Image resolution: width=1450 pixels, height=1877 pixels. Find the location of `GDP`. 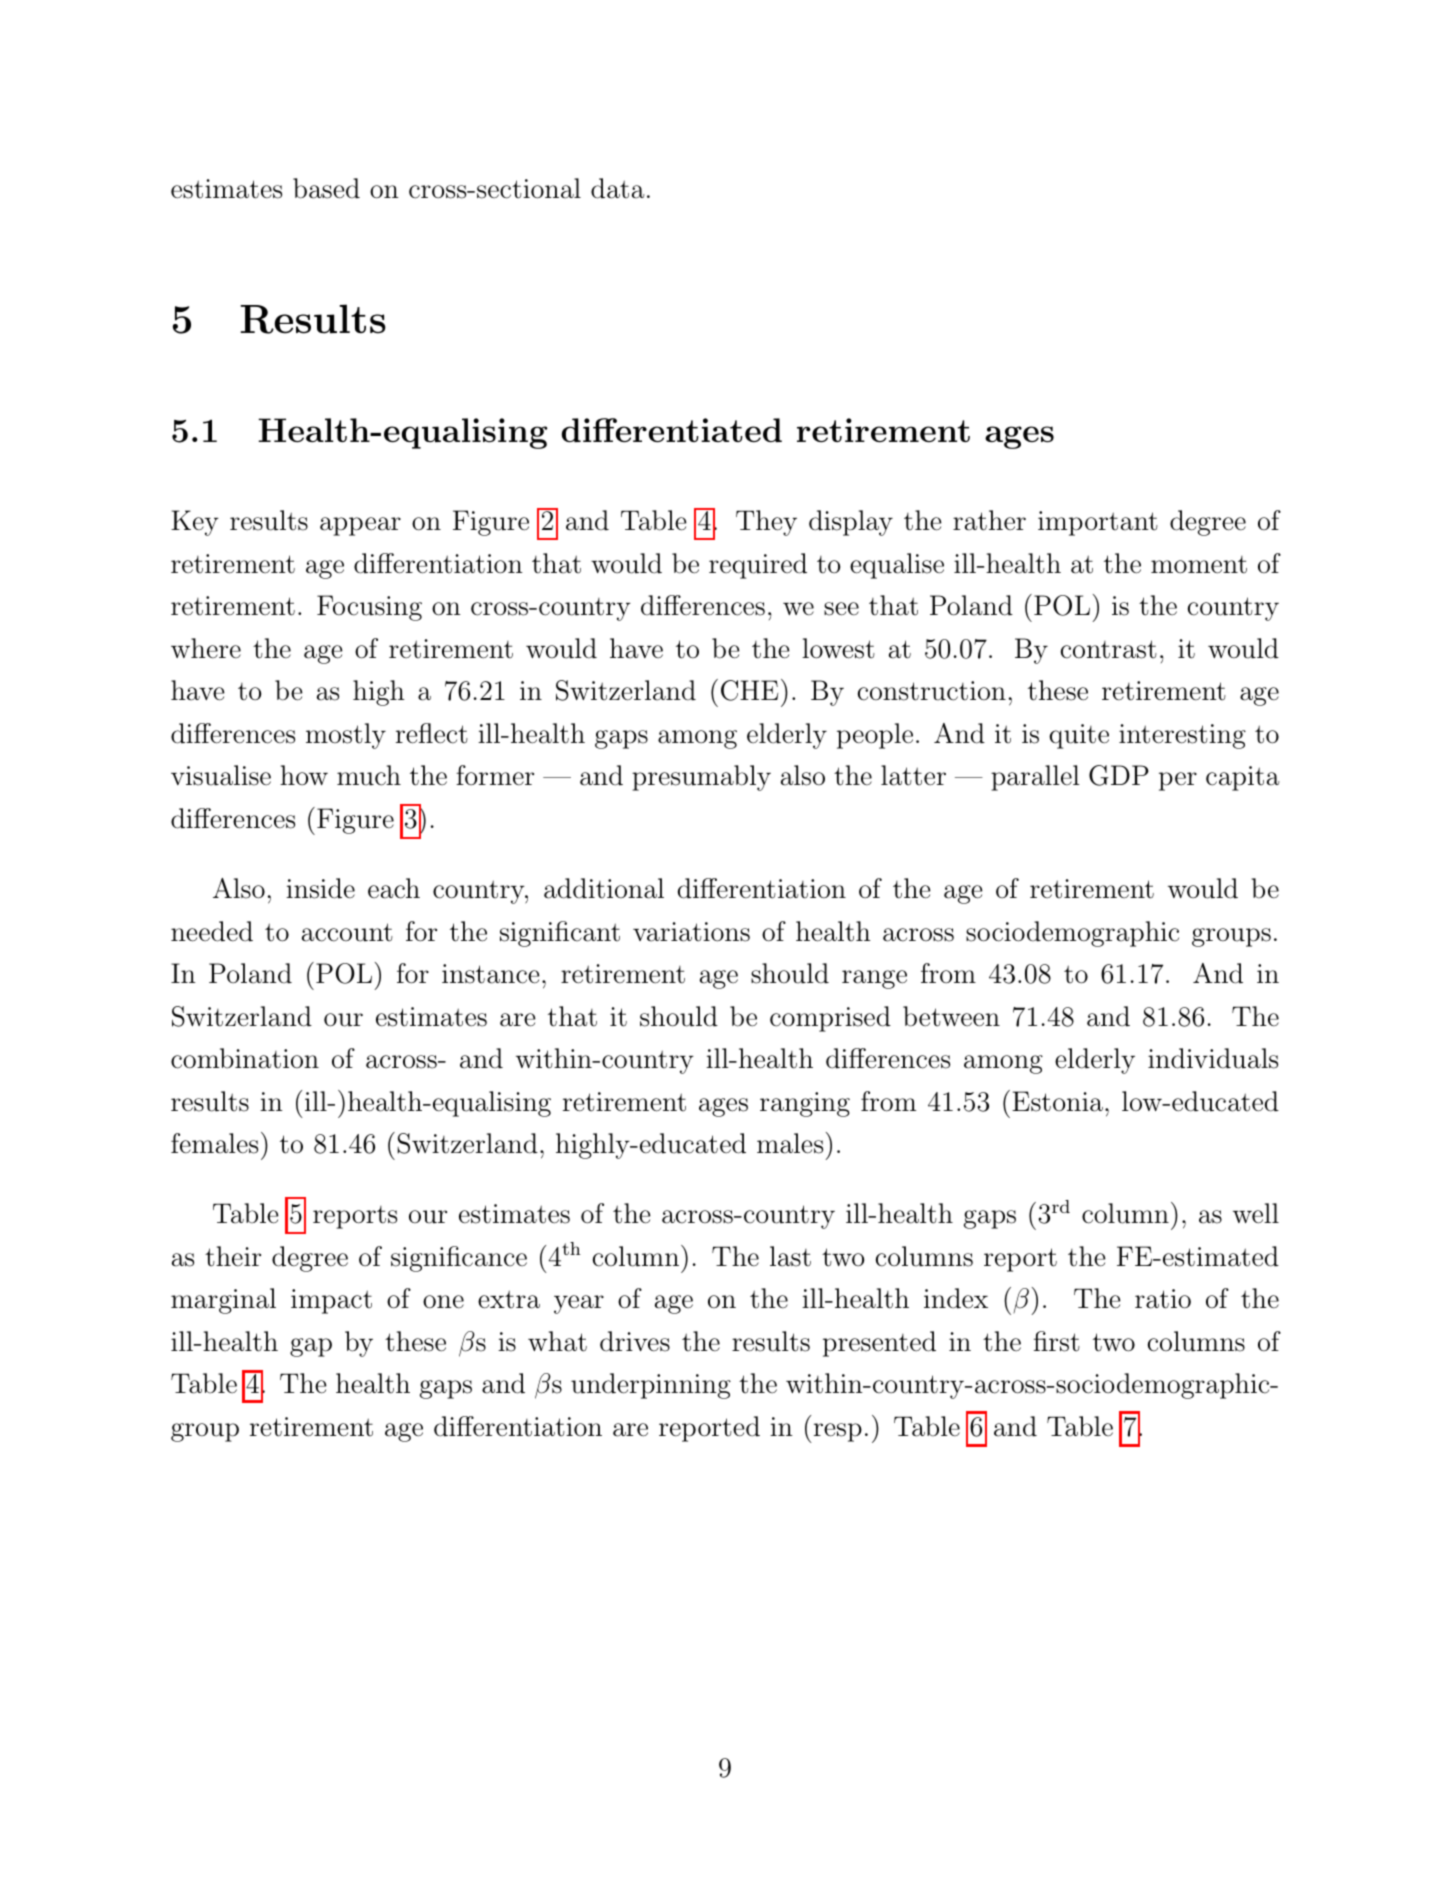

GDP is located at coordinates (1119, 775).
